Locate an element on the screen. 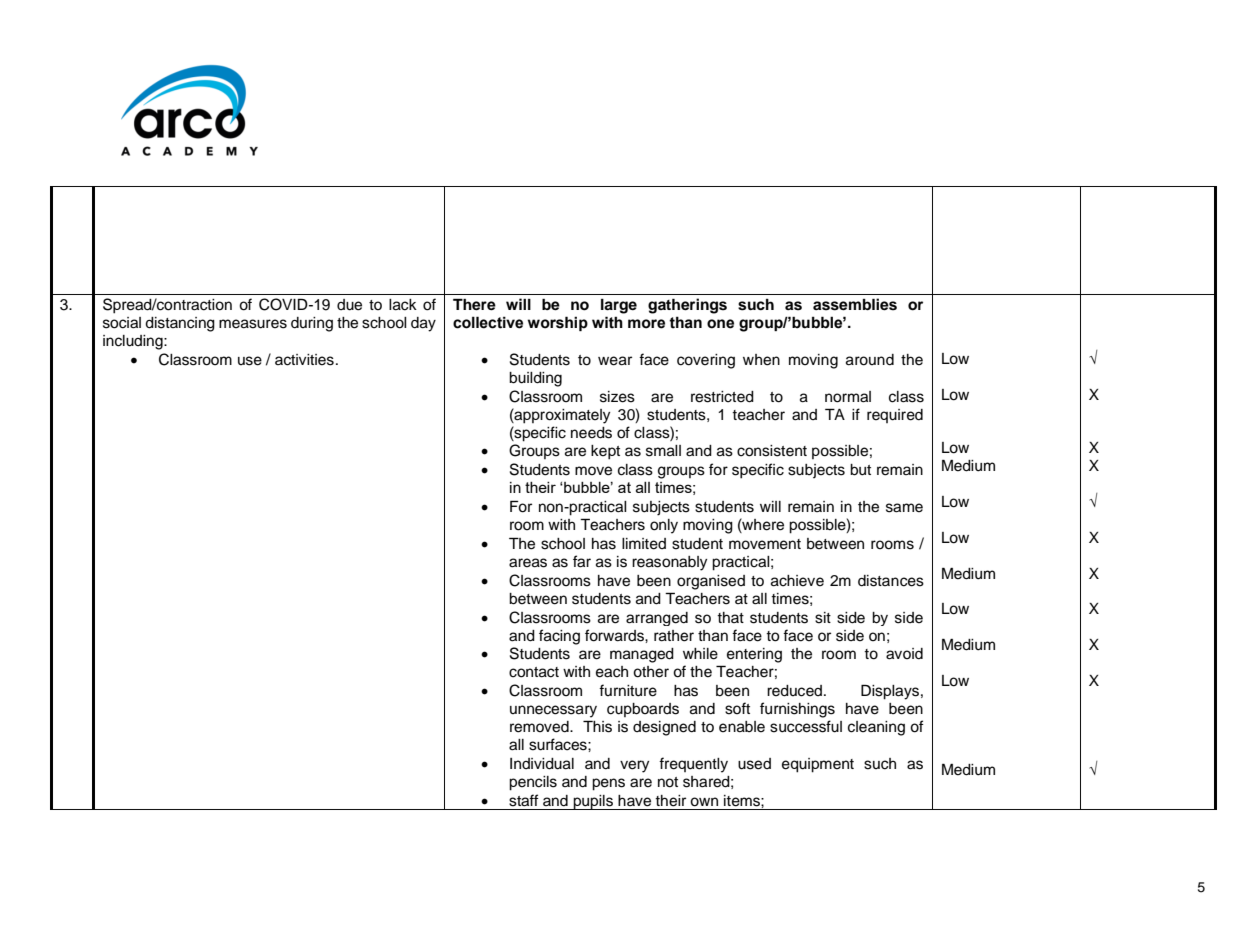 The width and height of the screenshot is (1233, 952). distancing is located at coordinates (180, 324).
